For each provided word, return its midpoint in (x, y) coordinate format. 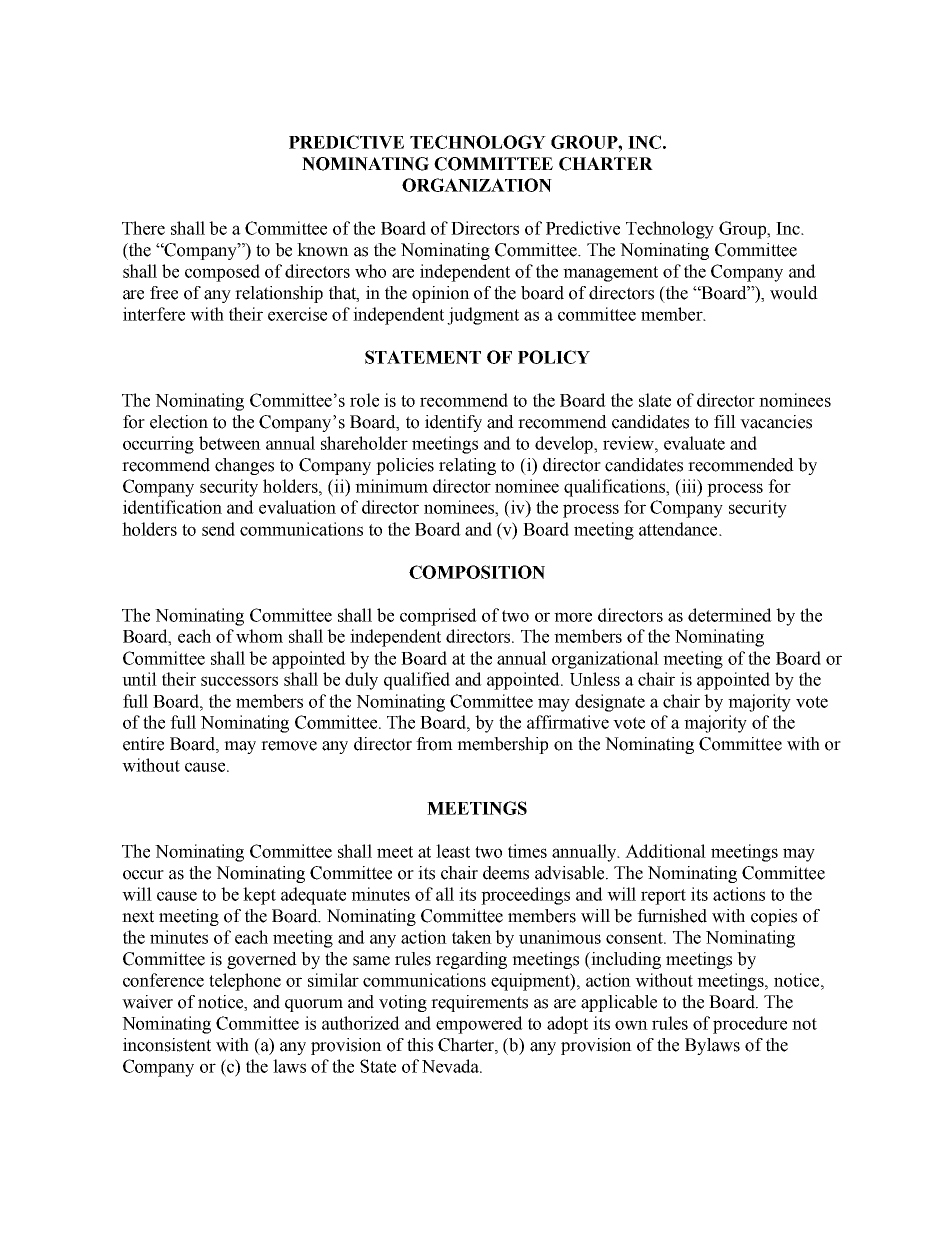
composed (222, 273)
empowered (479, 1025)
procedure (750, 1025)
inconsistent (167, 1045)
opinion (441, 294)
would (794, 293)
